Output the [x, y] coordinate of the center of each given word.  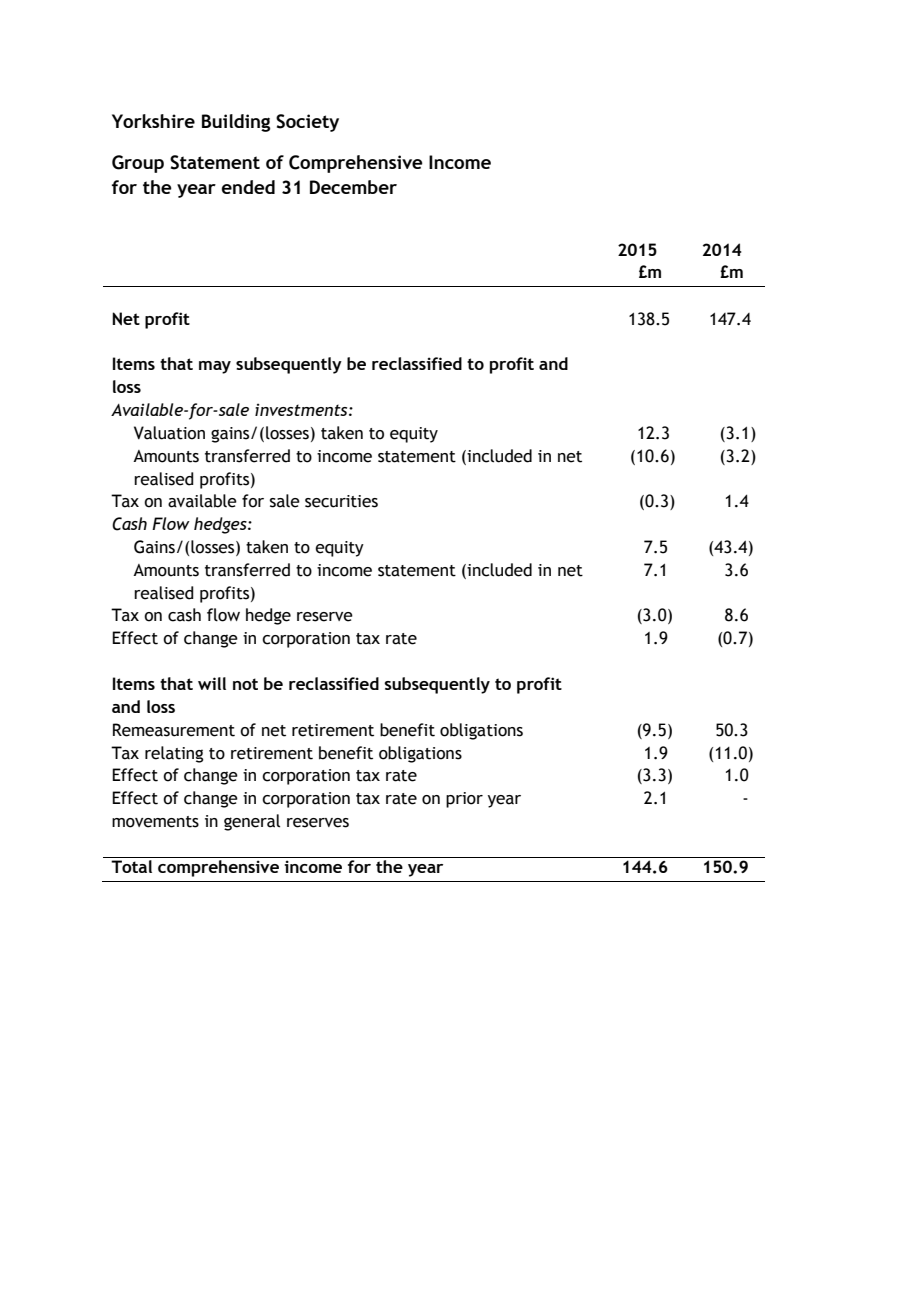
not [245, 684]
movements [155, 822]
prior [464, 800]
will [212, 683]
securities [341, 501]
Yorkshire [153, 121]
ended [248, 187]
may [215, 367]
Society [307, 123]
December [353, 187]
